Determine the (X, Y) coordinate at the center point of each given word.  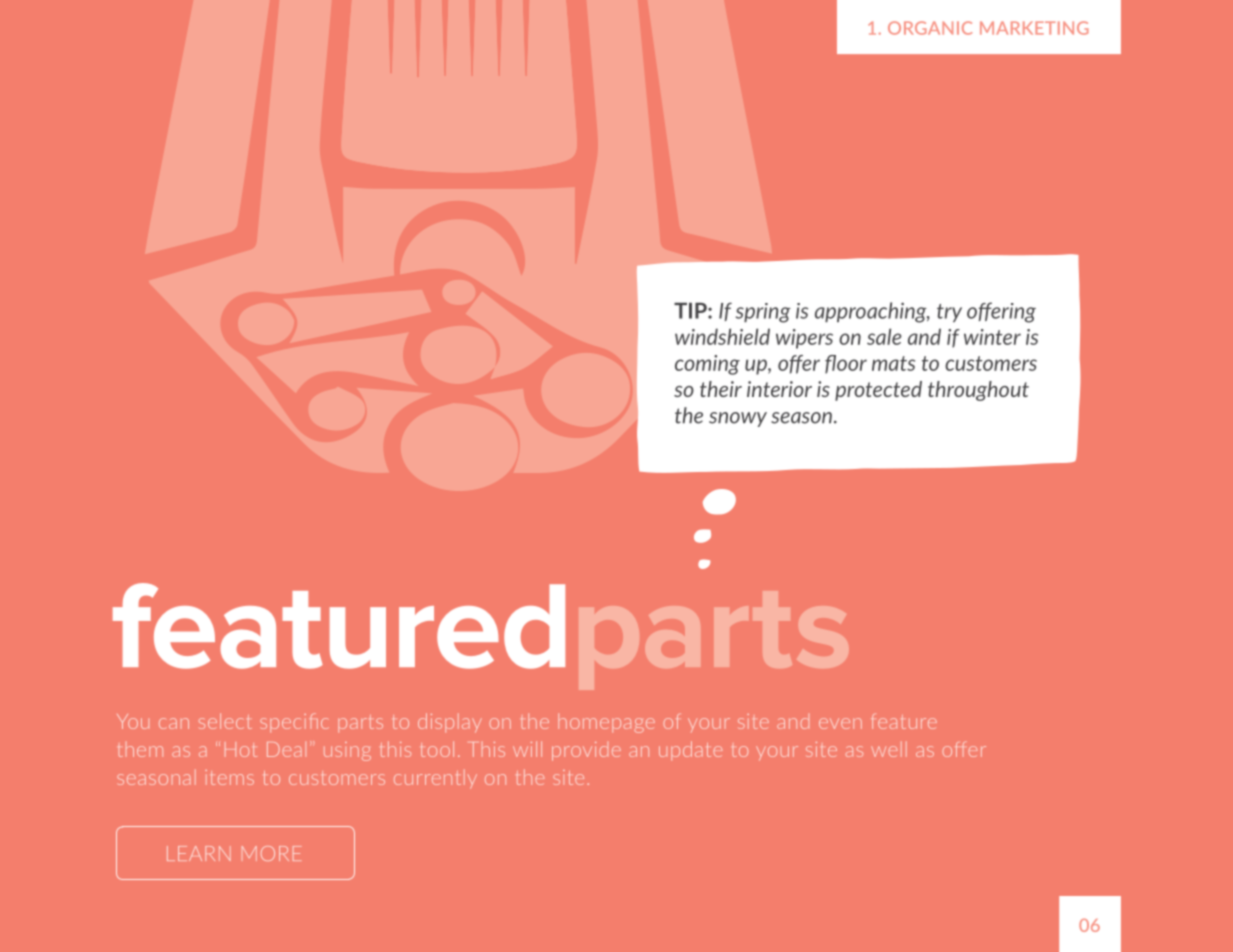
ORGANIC (930, 28)
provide (586, 751)
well (889, 749)
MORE (271, 853)
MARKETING (1034, 28)
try (949, 313)
